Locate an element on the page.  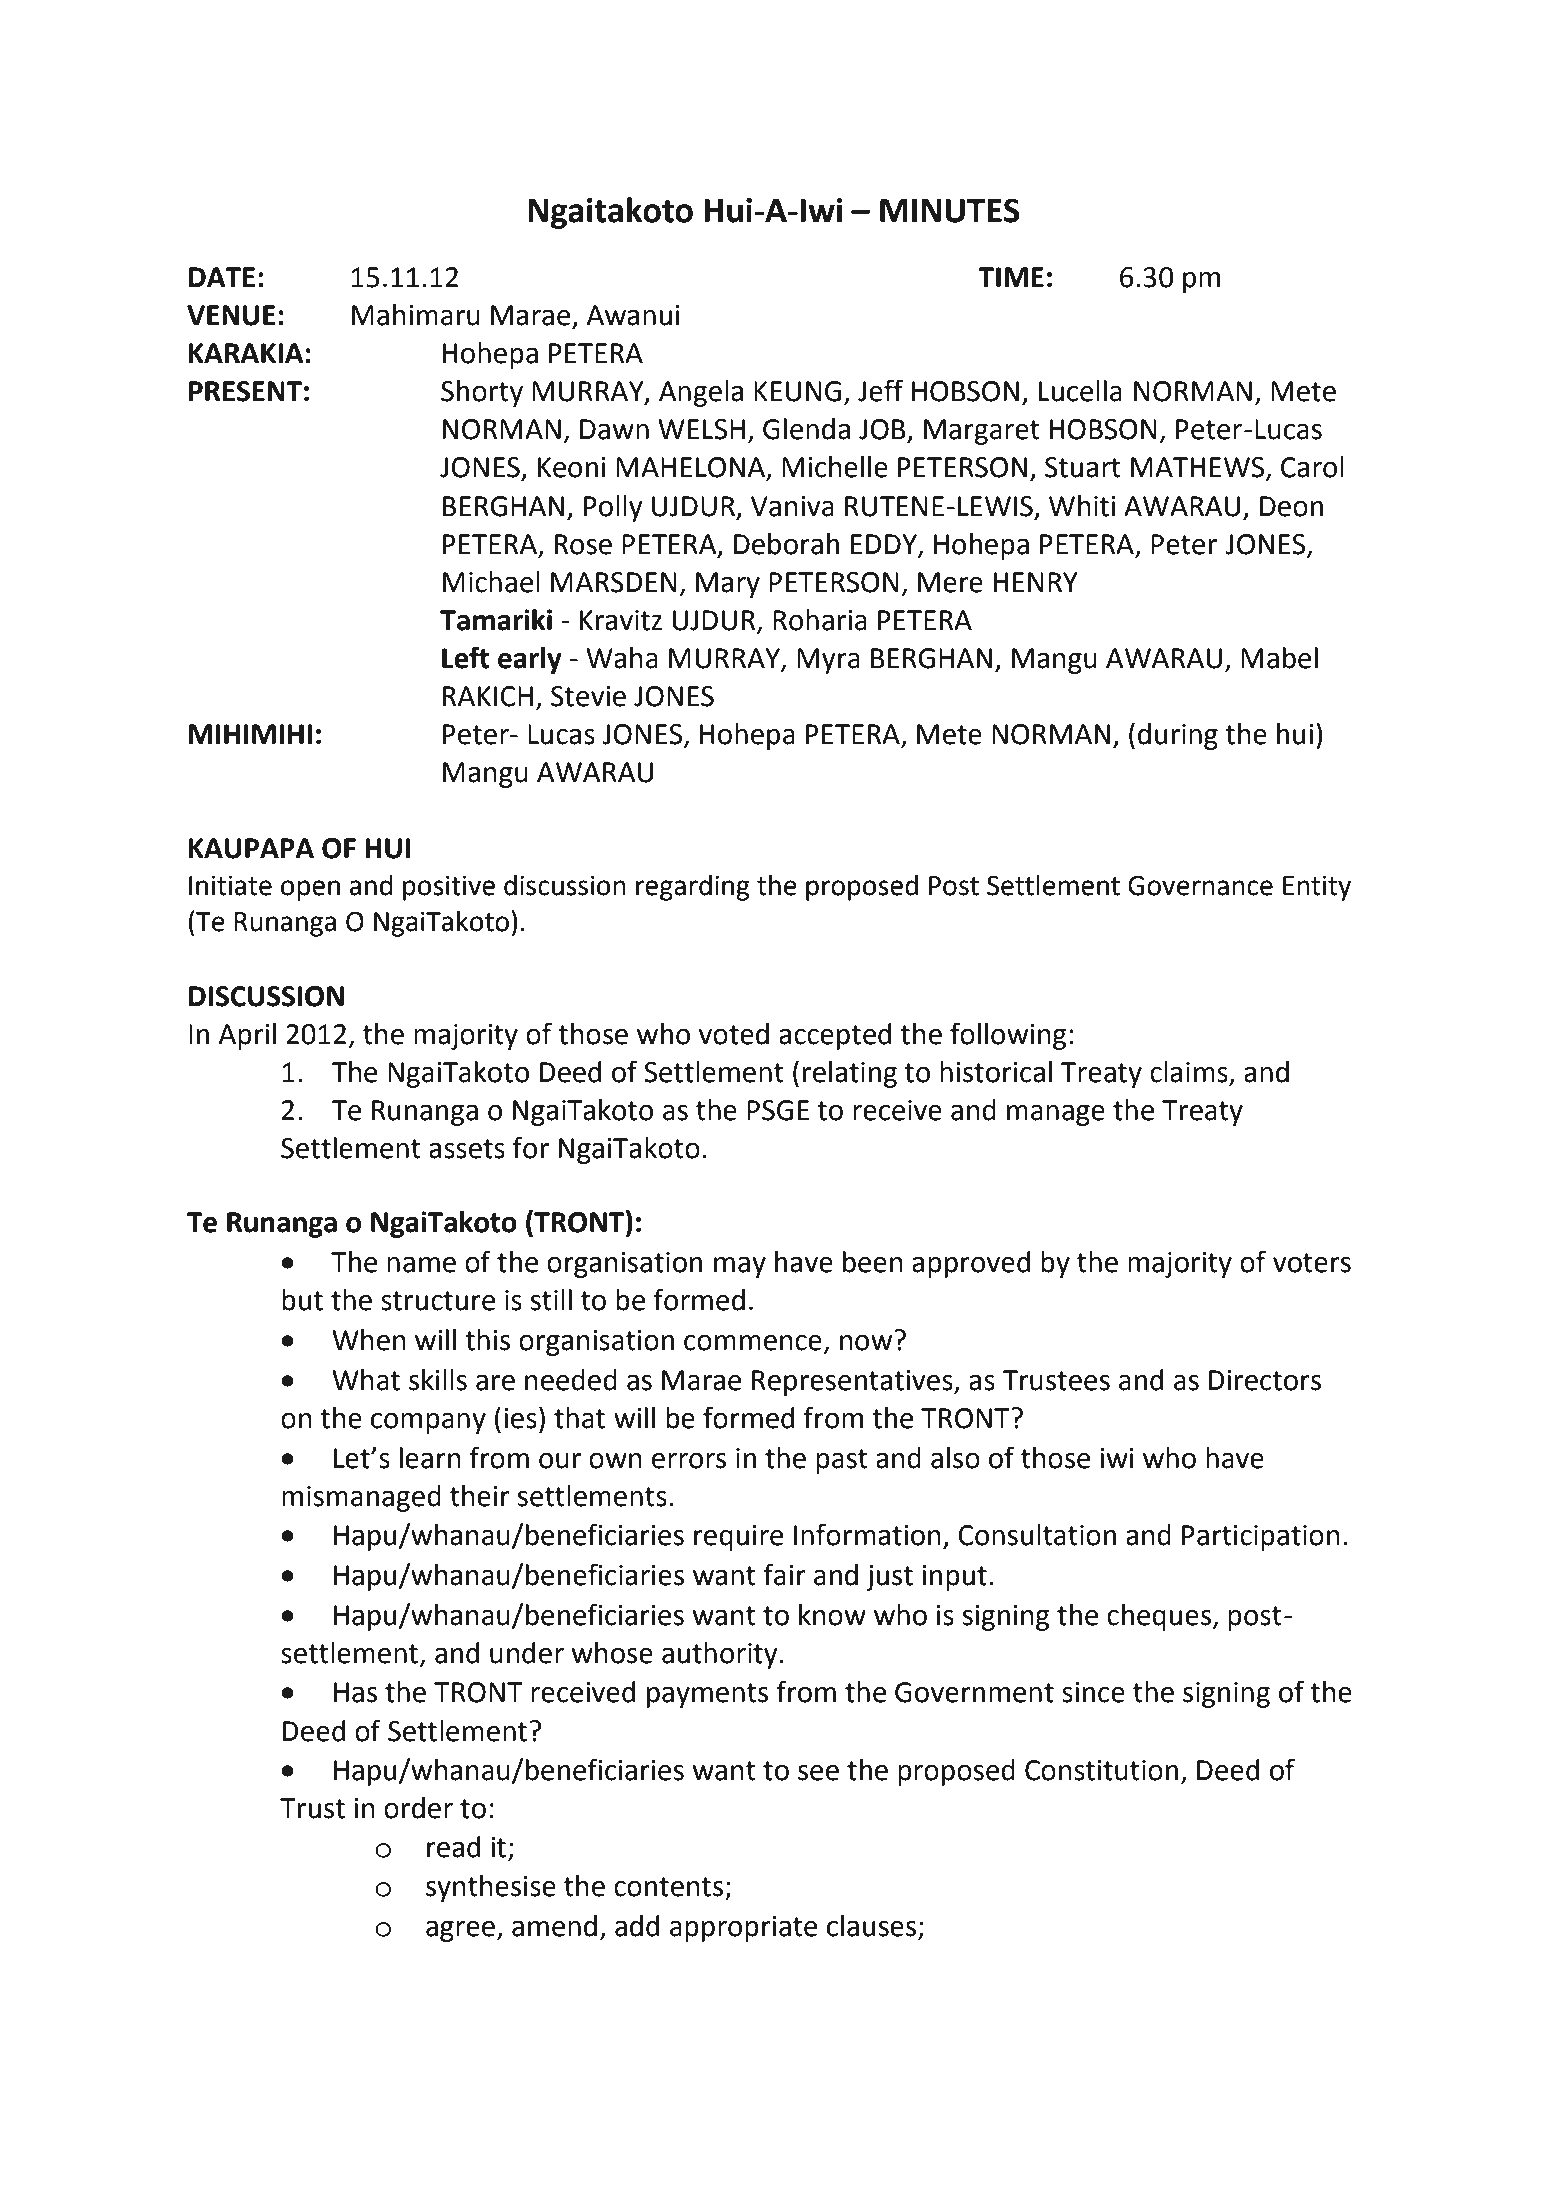
during is located at coordinates (1178, 736).
